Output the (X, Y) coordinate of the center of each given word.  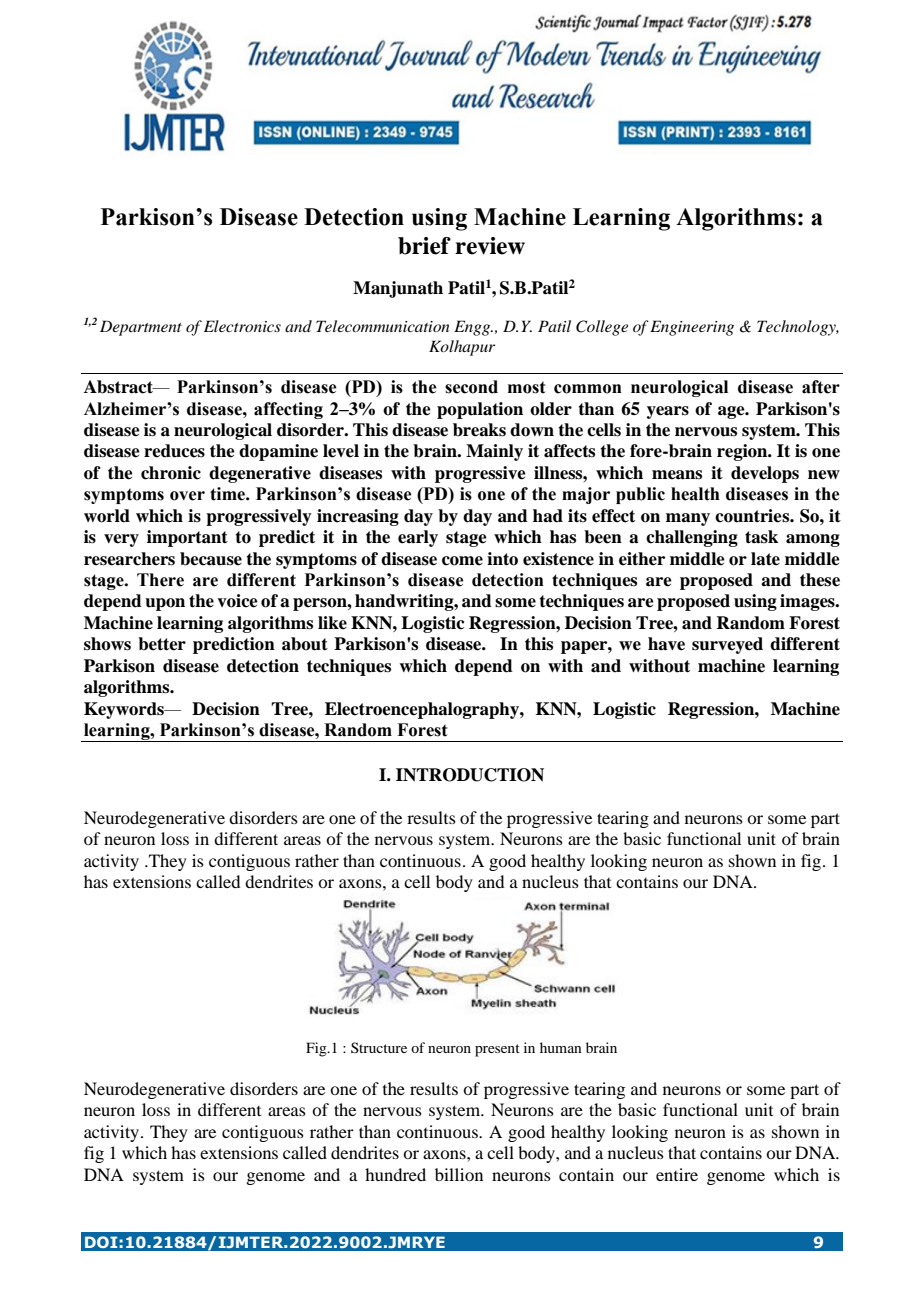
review (490, 246)
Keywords (125, 710)
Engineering (692, 328)
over (187, 496)
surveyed (727, 645)
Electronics (242, 326)
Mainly (494, 452)
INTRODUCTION (470, 775)
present (497, 1050)
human (561, 1047)
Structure (379, 1047)
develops (765, 474)
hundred (395, 1174)
